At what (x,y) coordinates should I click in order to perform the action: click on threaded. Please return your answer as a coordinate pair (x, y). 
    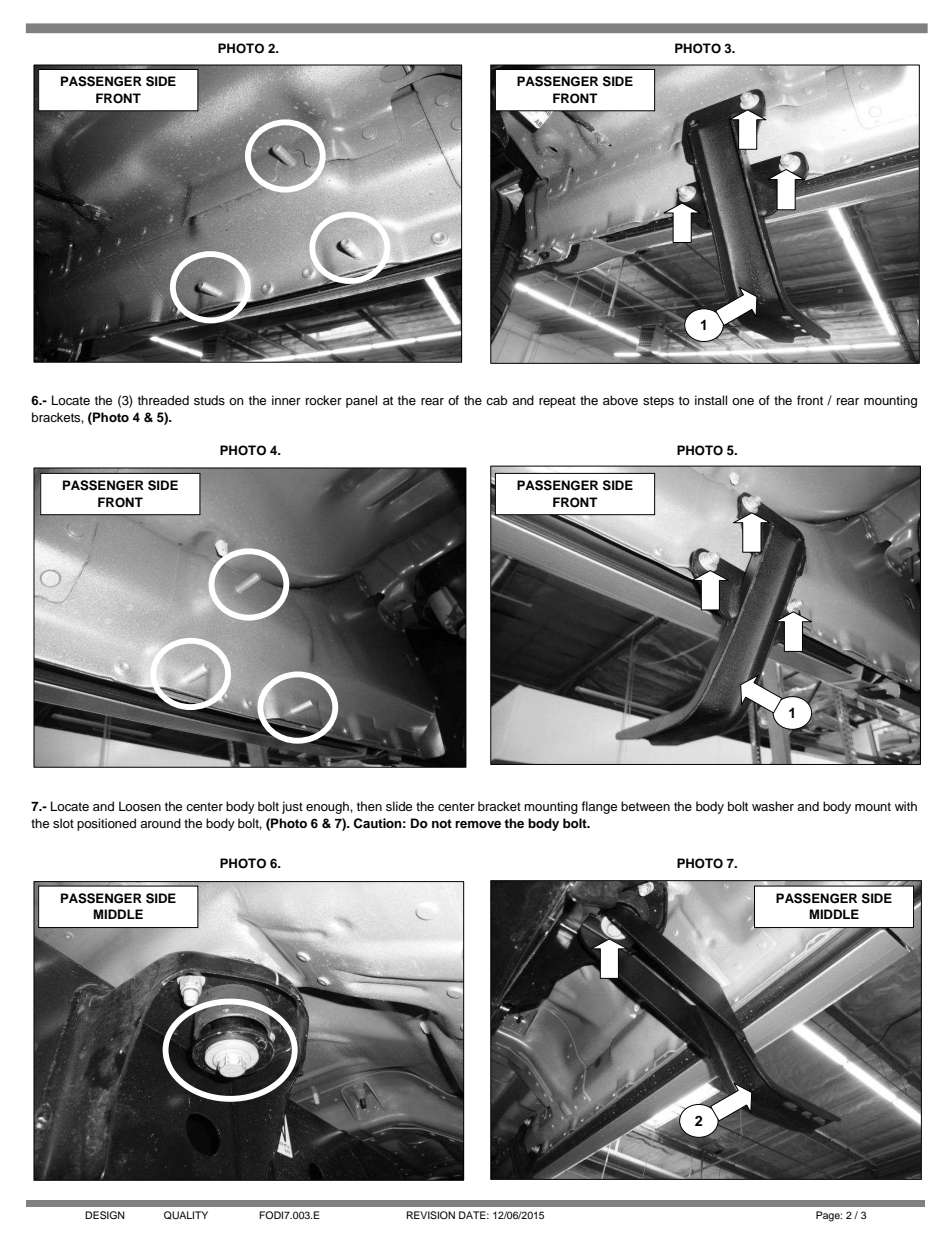
    Looking at the image, I should click on (163, 400).
